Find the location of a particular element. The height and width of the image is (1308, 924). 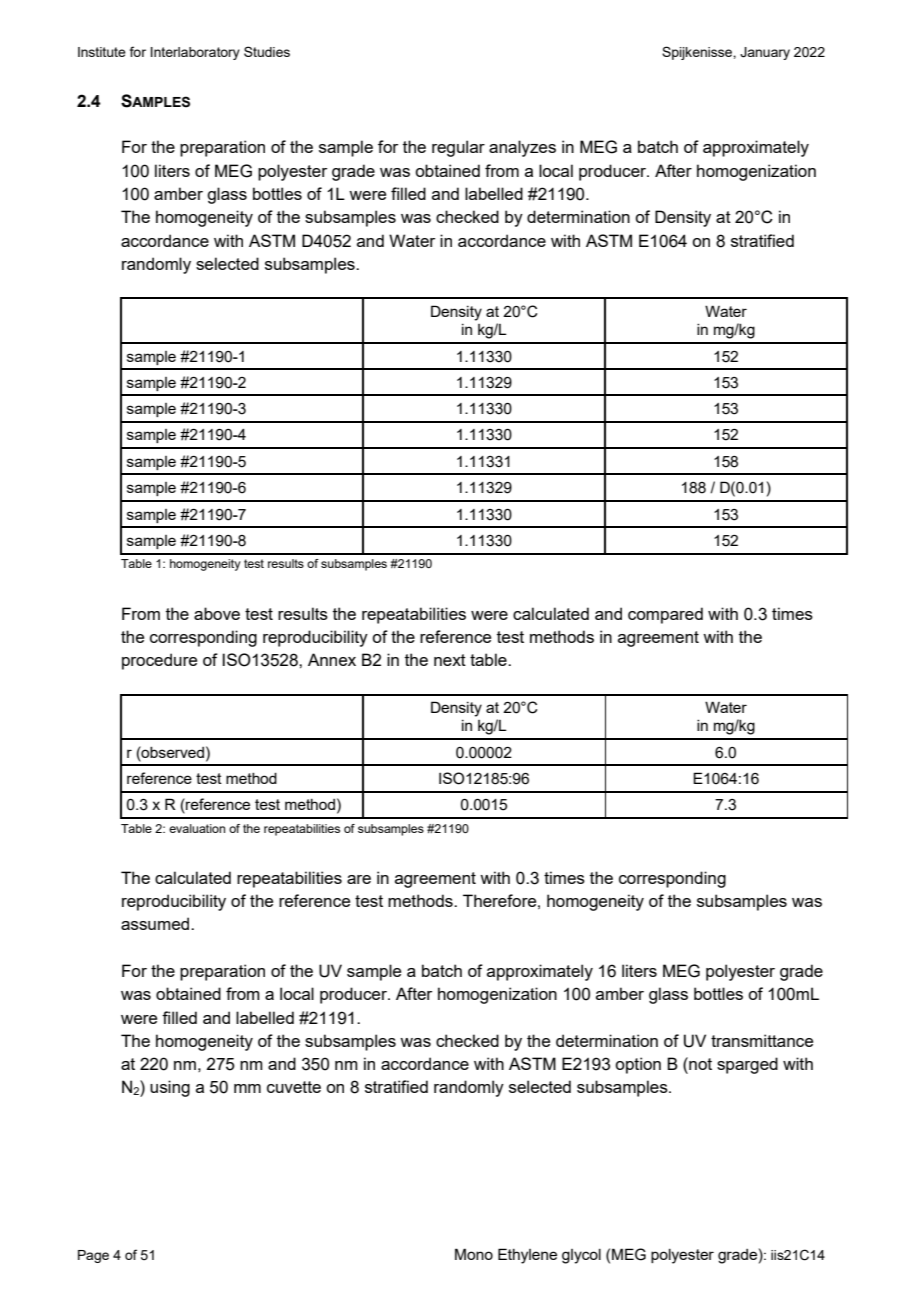

Page is located at coordinates (93, 1256).
